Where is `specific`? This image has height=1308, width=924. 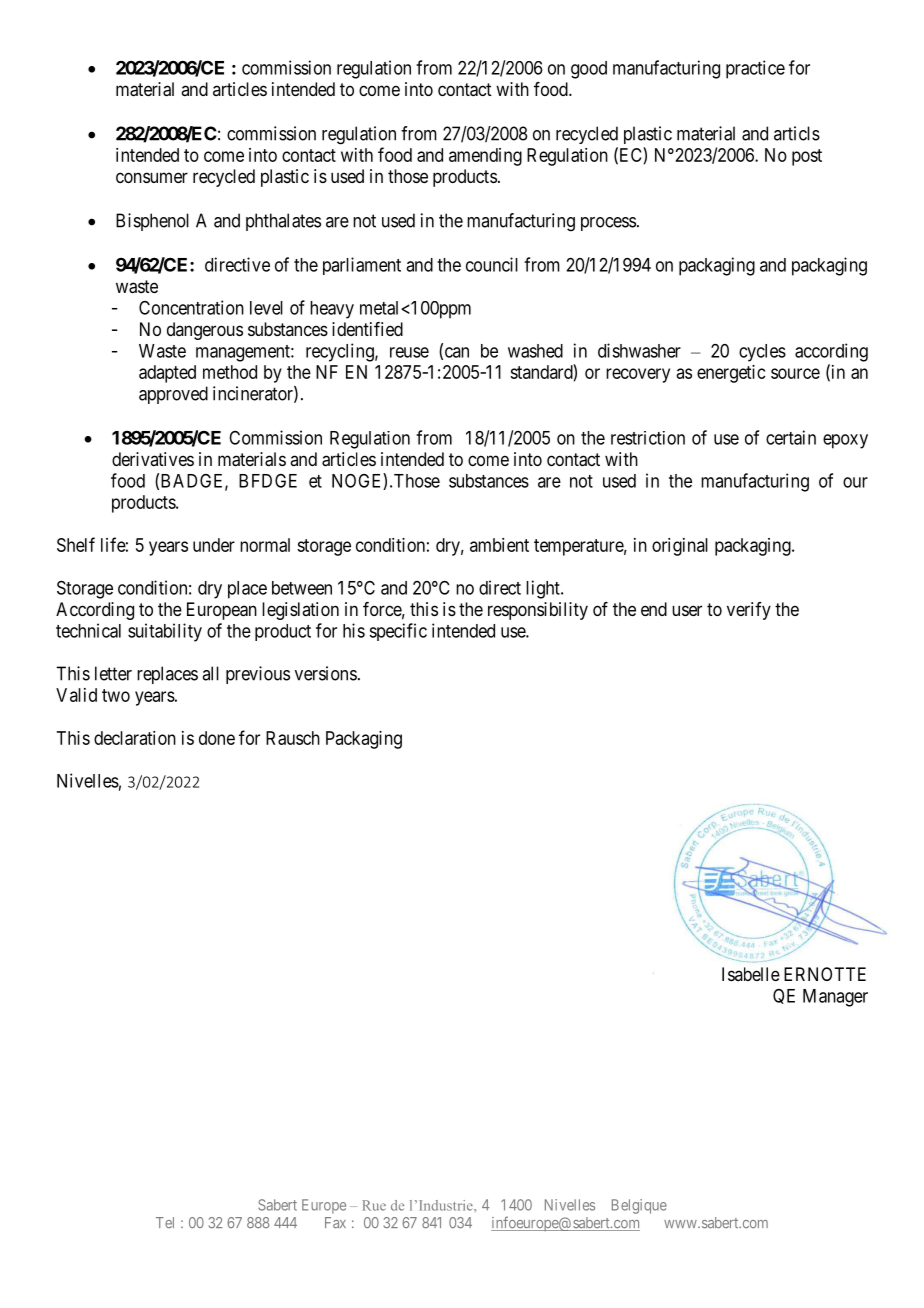
specific is located at coordinates (398, 632).
